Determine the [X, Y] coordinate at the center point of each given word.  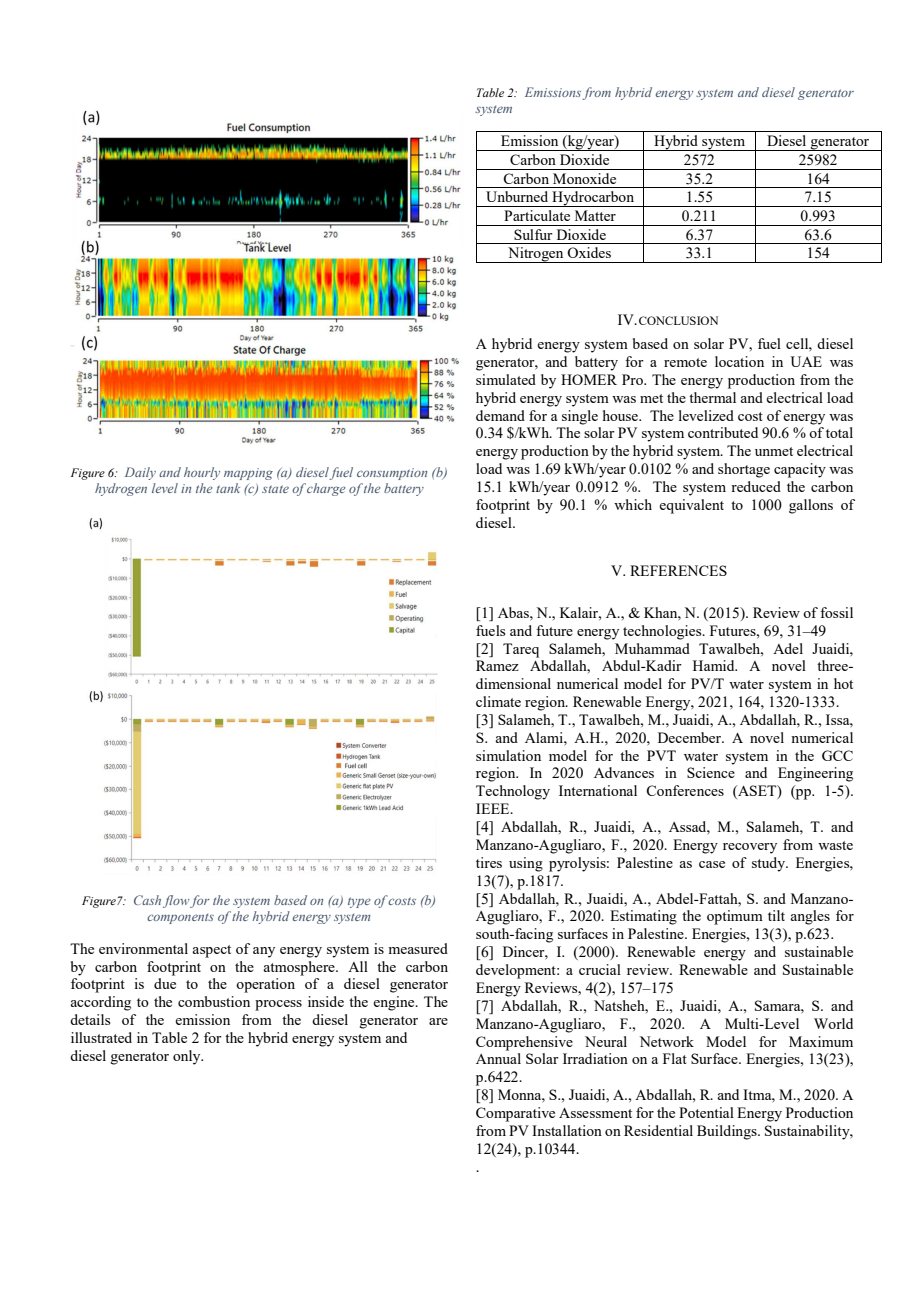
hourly [202, 473]
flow [177, 901]
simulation [508, 755]
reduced [756, 486]
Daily [140, 473]
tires [489, 862]
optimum [735, 917]
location [739, 361]
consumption [392, 474]
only [188, 1057]
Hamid [715, 665]
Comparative [515, 1114]
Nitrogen [536, 255]
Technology [513, 792]
